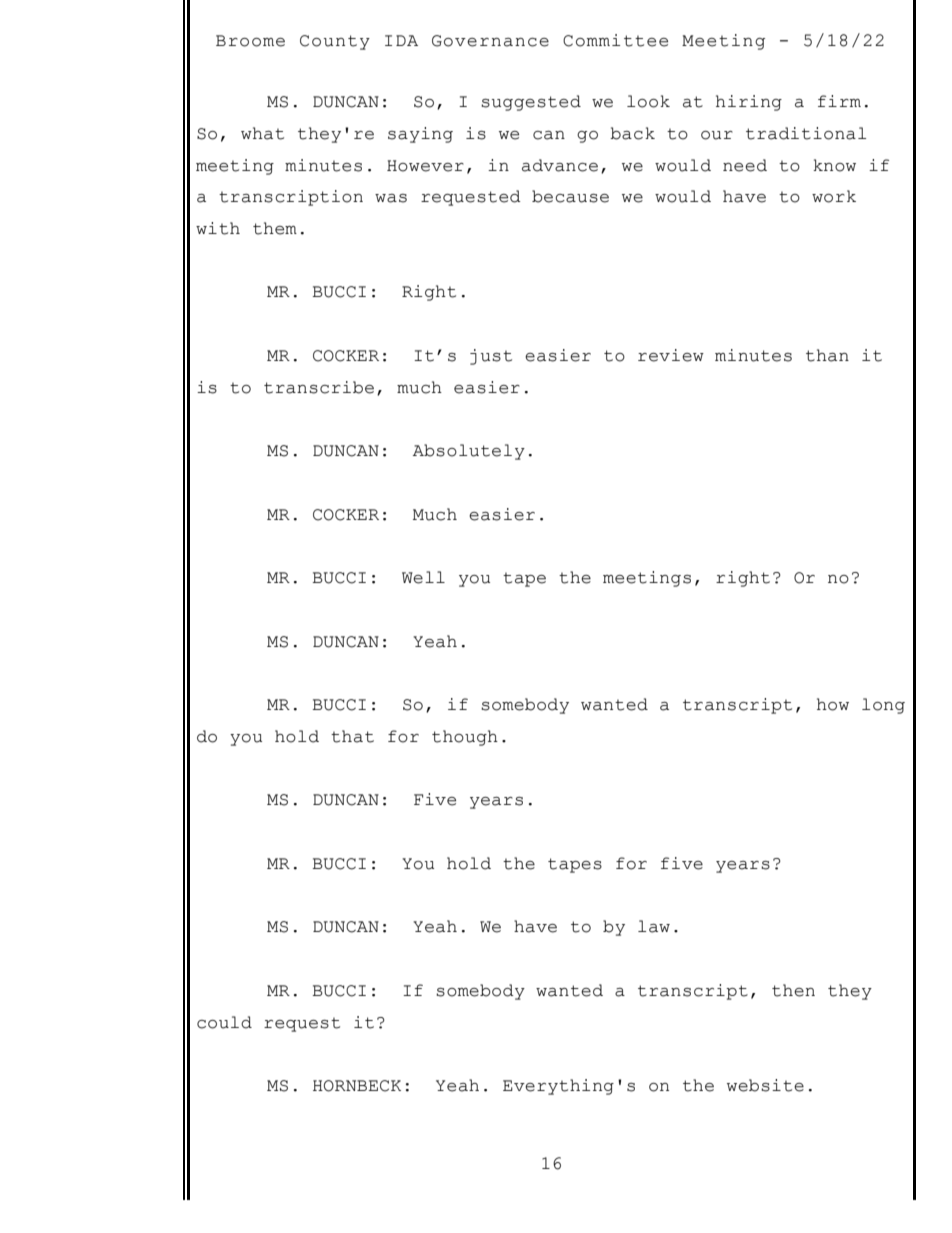 Image resolution: width=952 pixels, height=1233 pixels. Describe the element at coordinates (531, 103) in the screenshot. I see `suggested` at that location.
